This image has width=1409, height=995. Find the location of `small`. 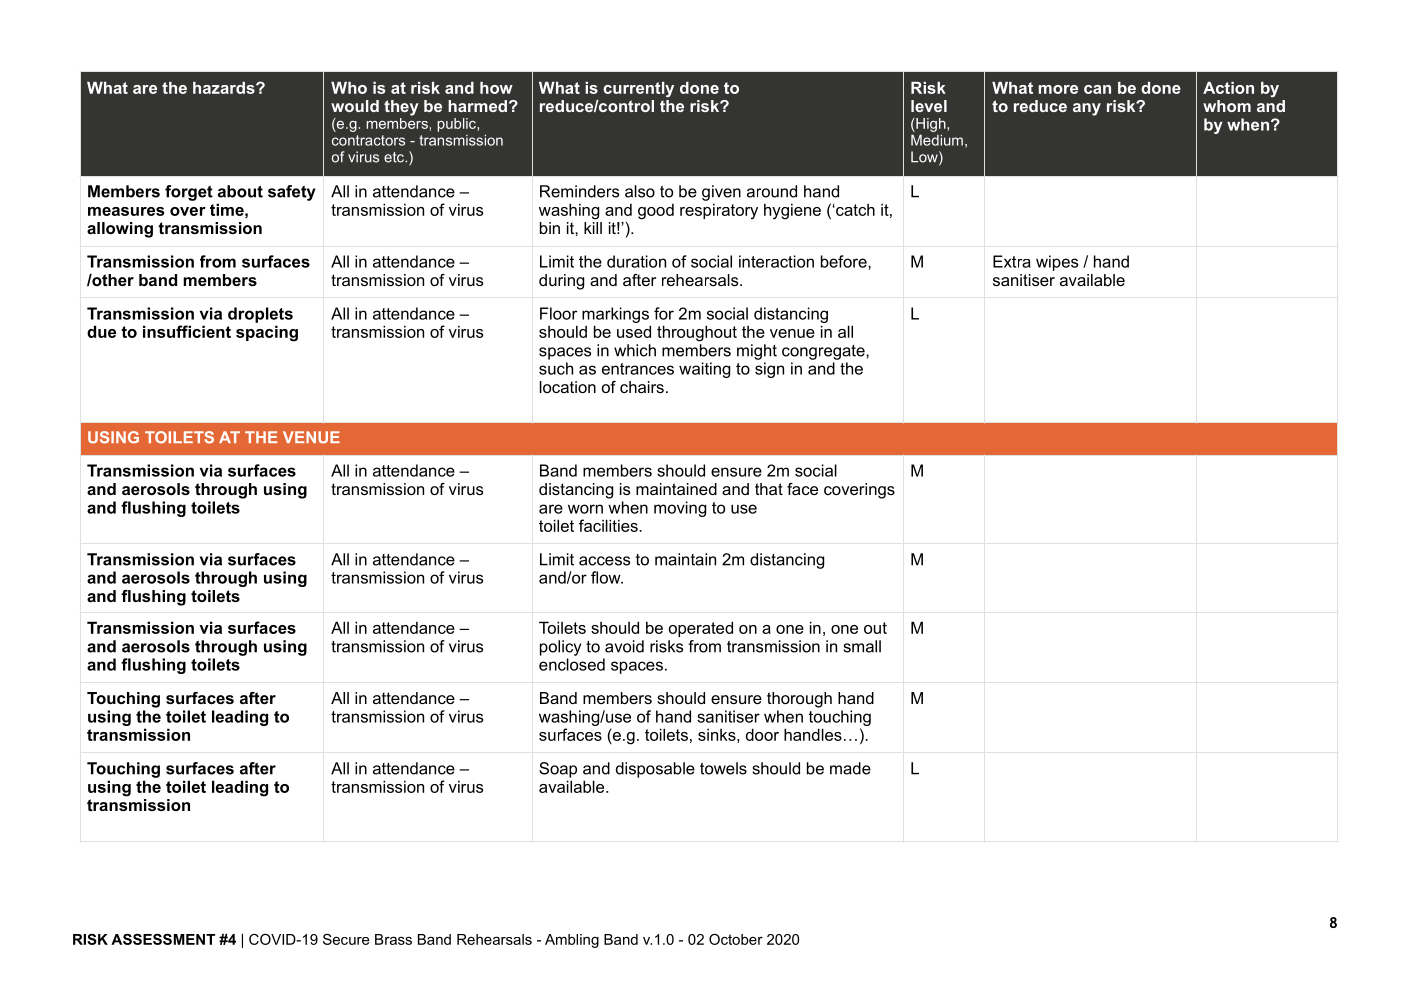

small is located at coordinates (862, 646).
